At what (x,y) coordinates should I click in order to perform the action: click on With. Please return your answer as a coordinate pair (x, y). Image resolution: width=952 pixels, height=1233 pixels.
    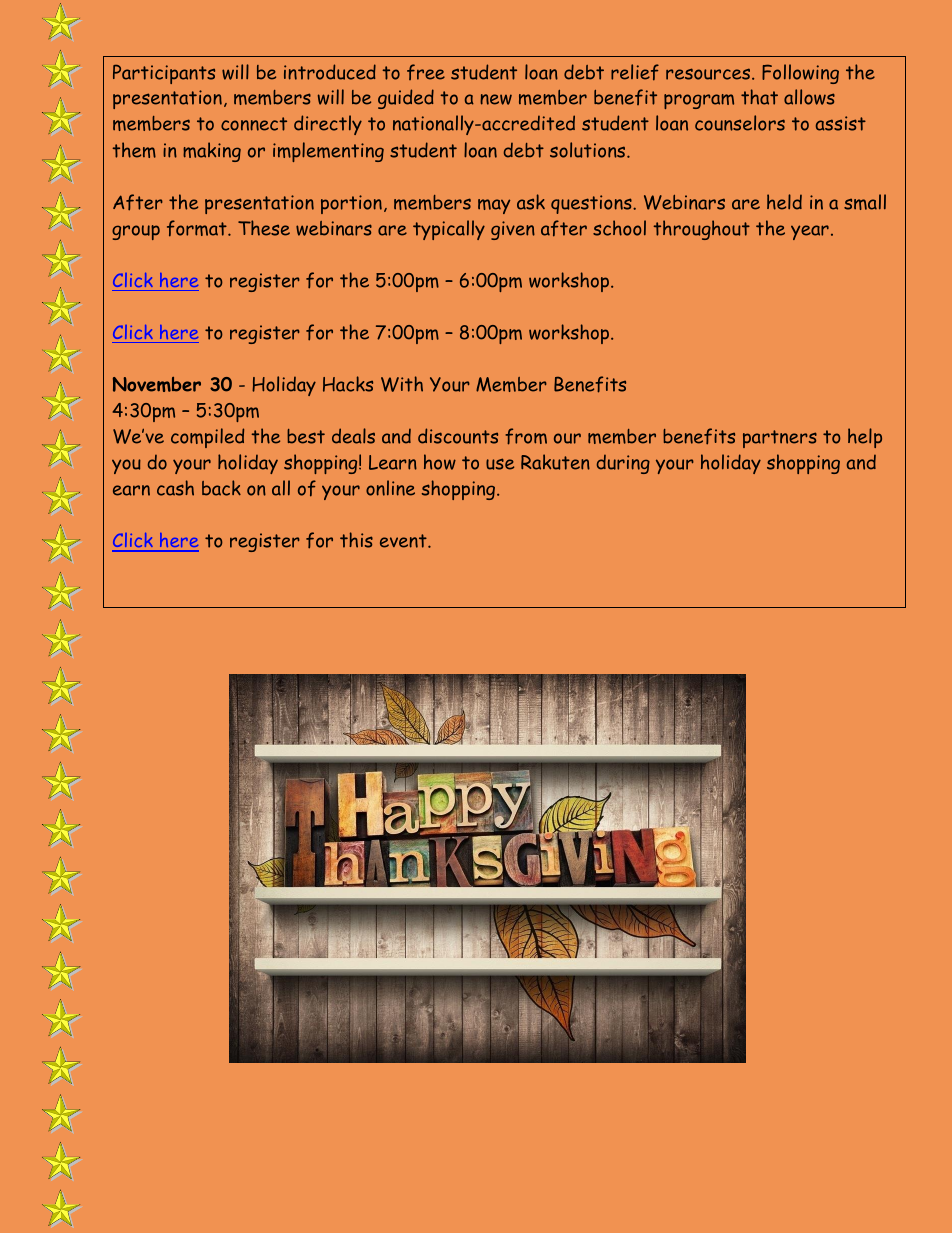
    Looking at the image, I should click on (402, 384).
